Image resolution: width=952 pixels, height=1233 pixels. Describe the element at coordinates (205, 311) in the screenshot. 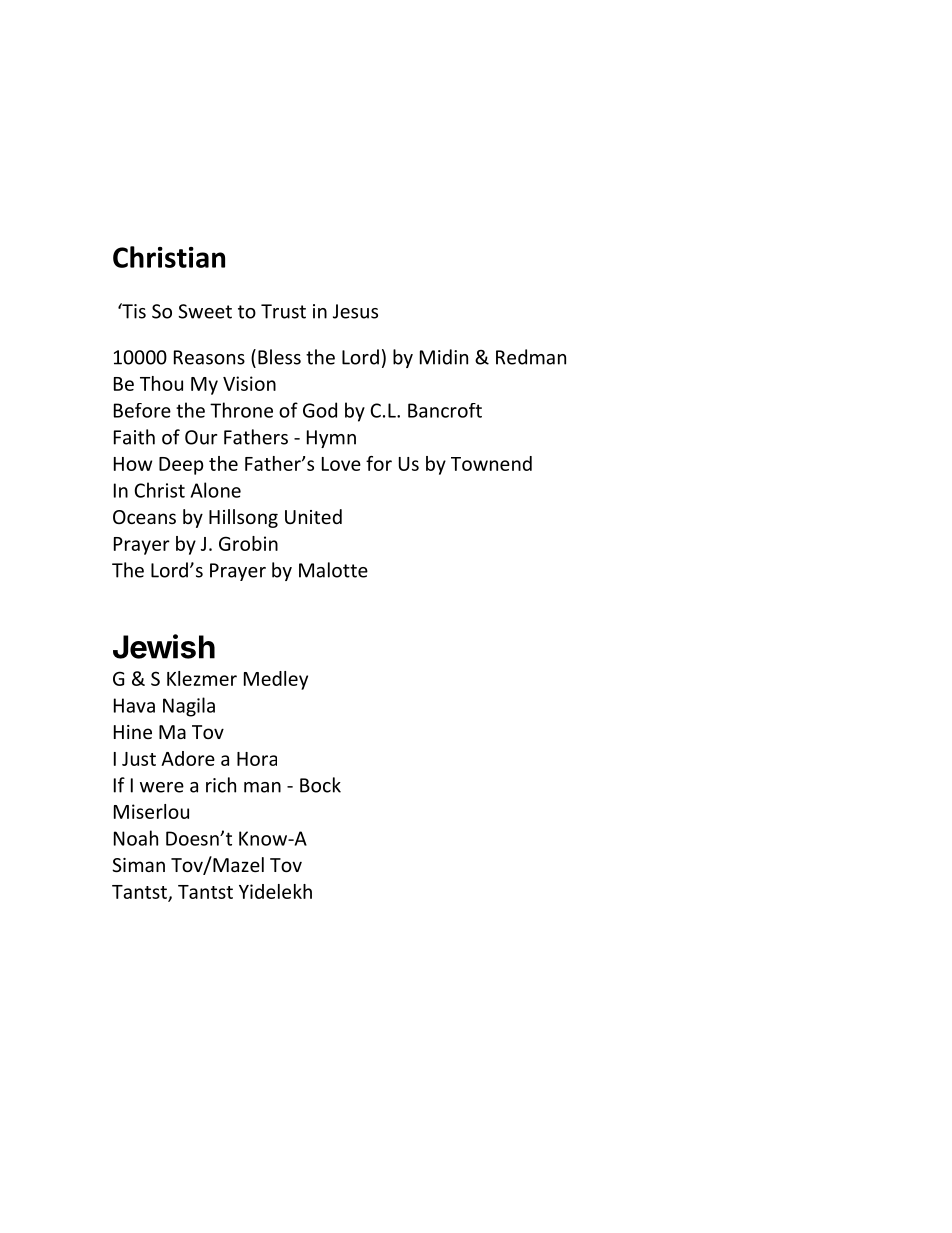

I see `Sweet` at that location.
